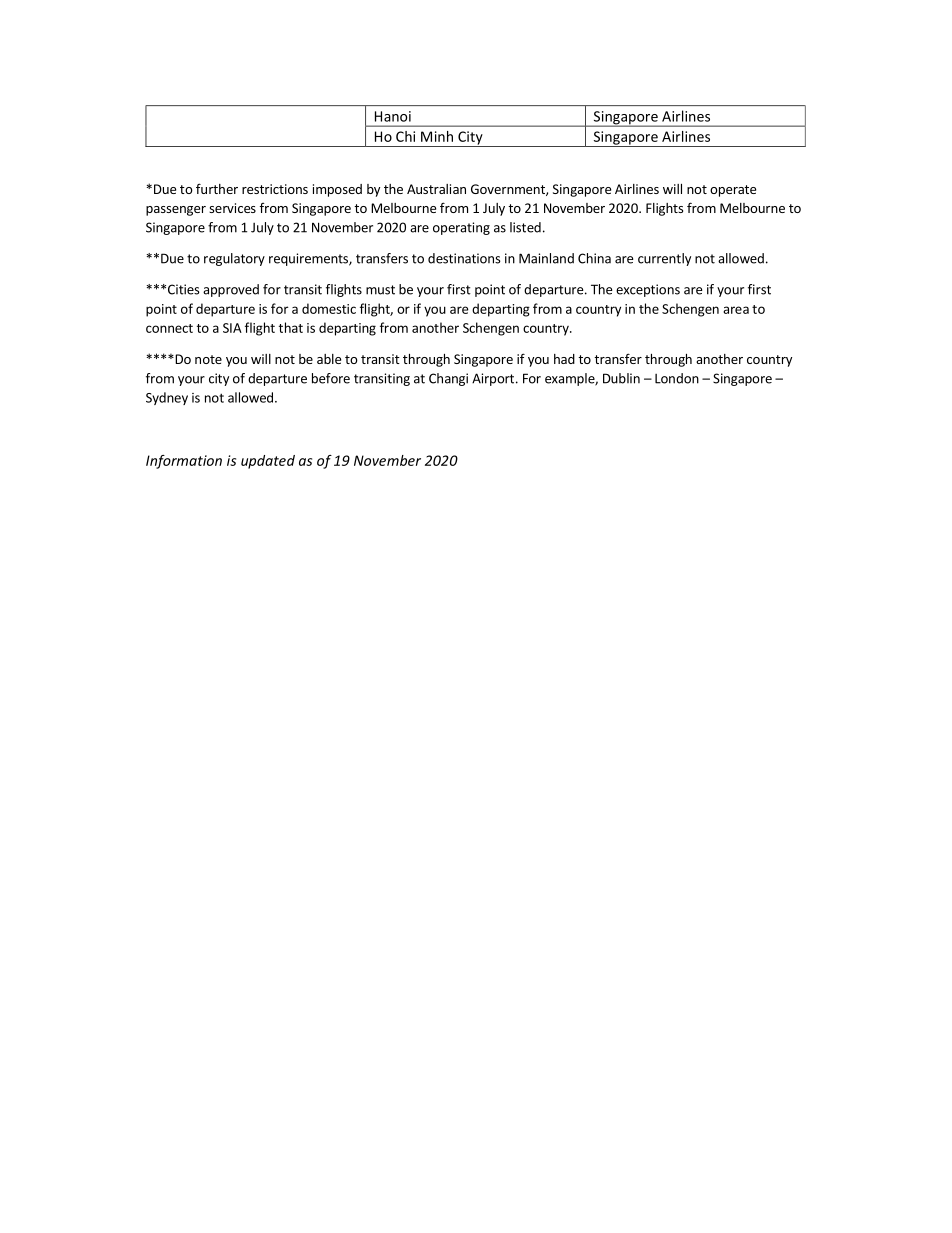  I want to click on updated, so click(268, 462).
